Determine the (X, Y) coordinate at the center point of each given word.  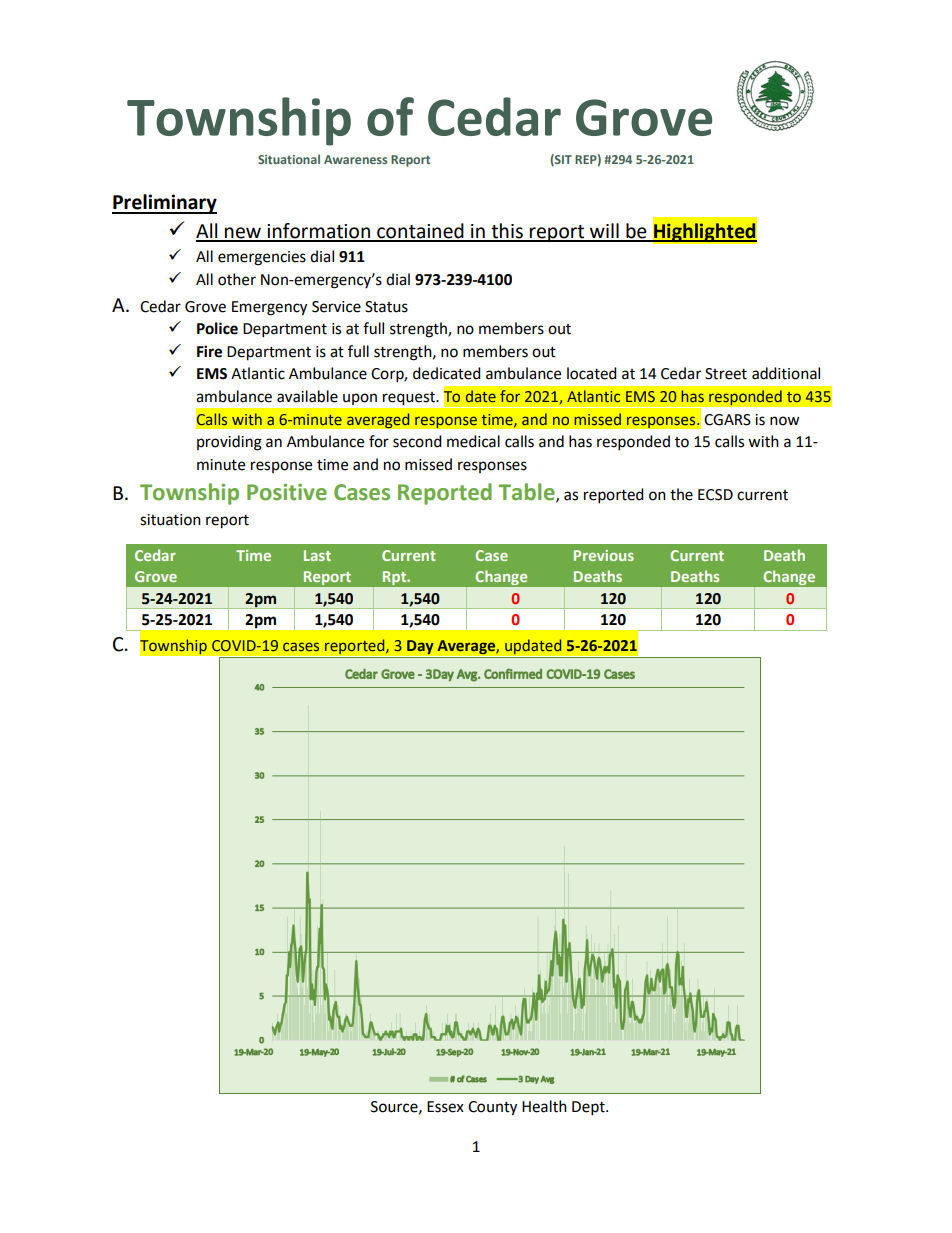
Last (317, 555)
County (492, 1108)
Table (528, 493)
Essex (445, 1107)
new (243, 234)
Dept (589, 1108)
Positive (287, 492)
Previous (604, 555)
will (604, 232)
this (507, 232)
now (785, 421)
